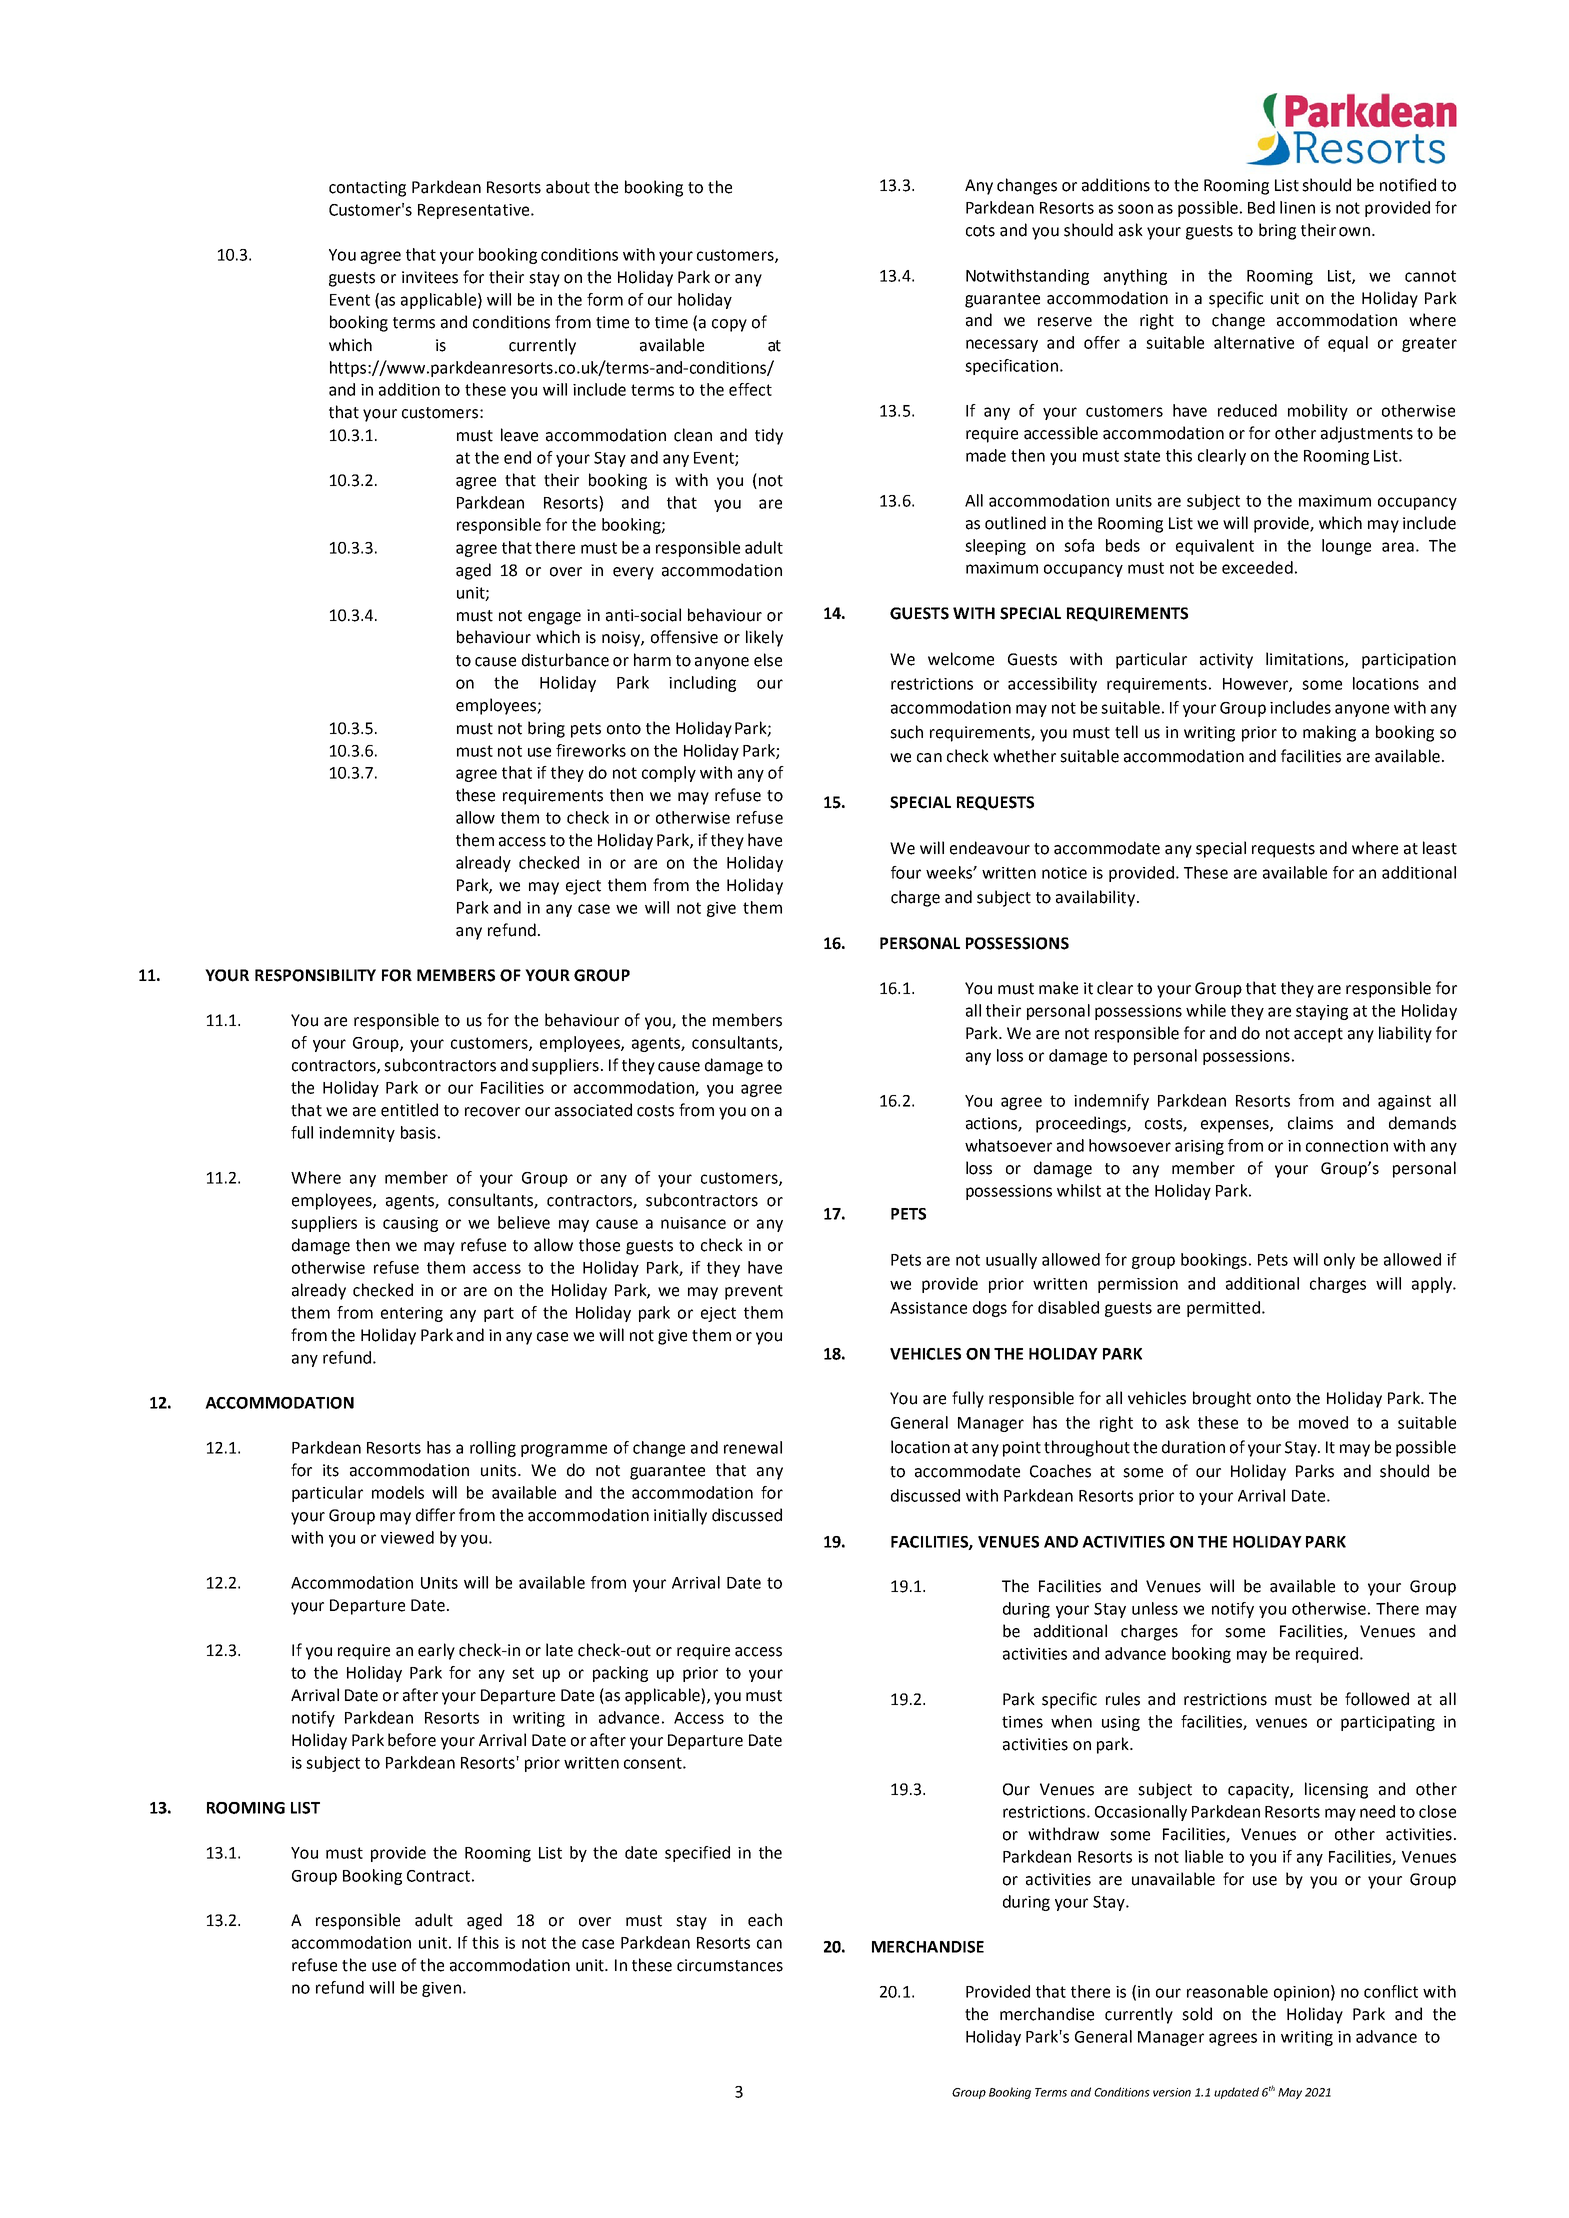 Image resolution: width=1569 pixels, height=2218 pixels. What do you see at coordinates (475, 211) in the screenshot?
I see `Representative` at bounding box center [475, 211].
